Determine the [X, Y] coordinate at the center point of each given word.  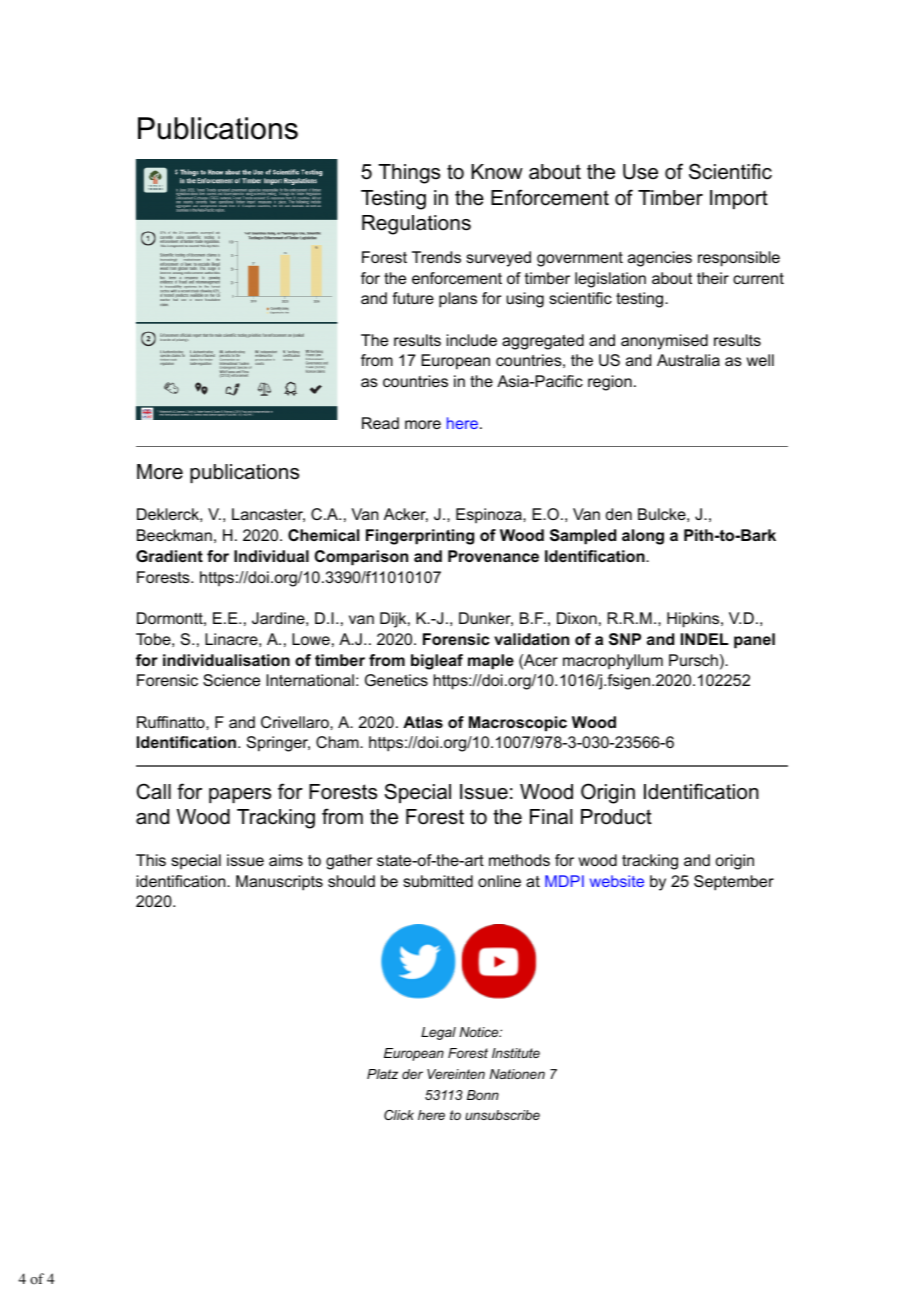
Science [231, 680]
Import [739, 199]
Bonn [483, 1095]
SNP [625, 639]
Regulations [416, 225]
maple [491, 662]
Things [409, 174]
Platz [382, 1074]
